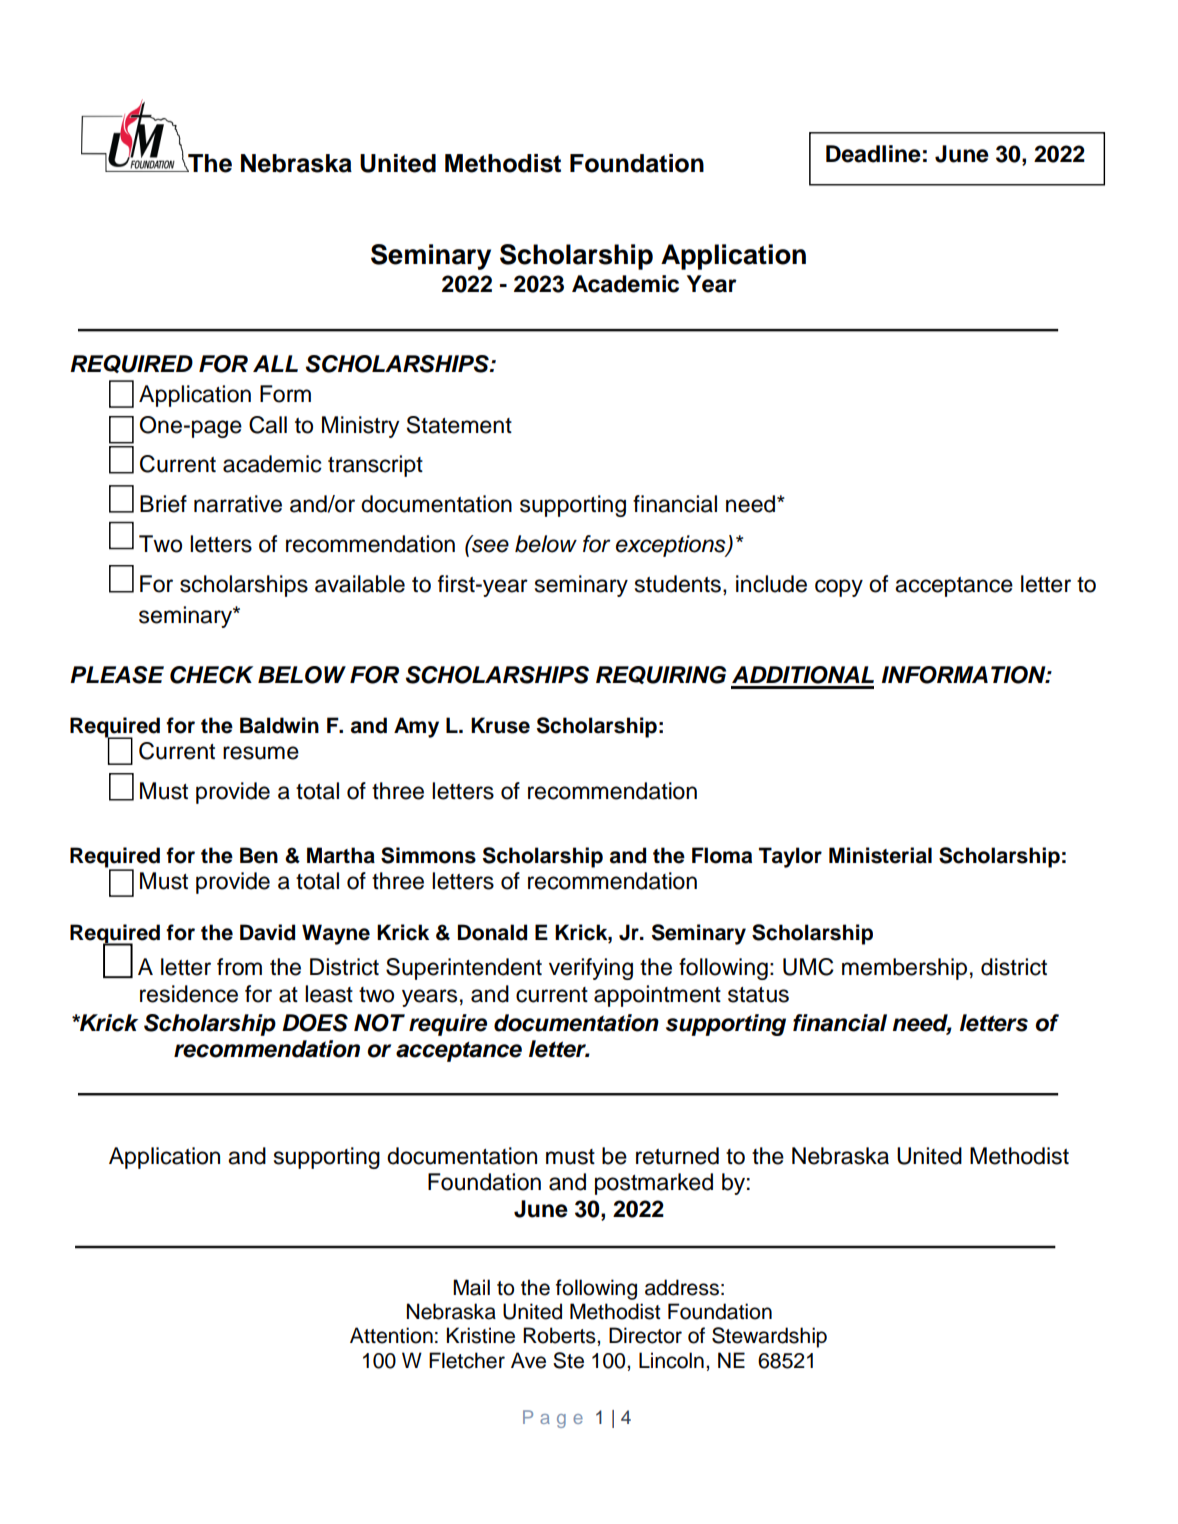 This screenshot has height=1524, width=1178. Describe the element at coordinates (459, 425) in the screenshot. I see `Statement` at that location.
